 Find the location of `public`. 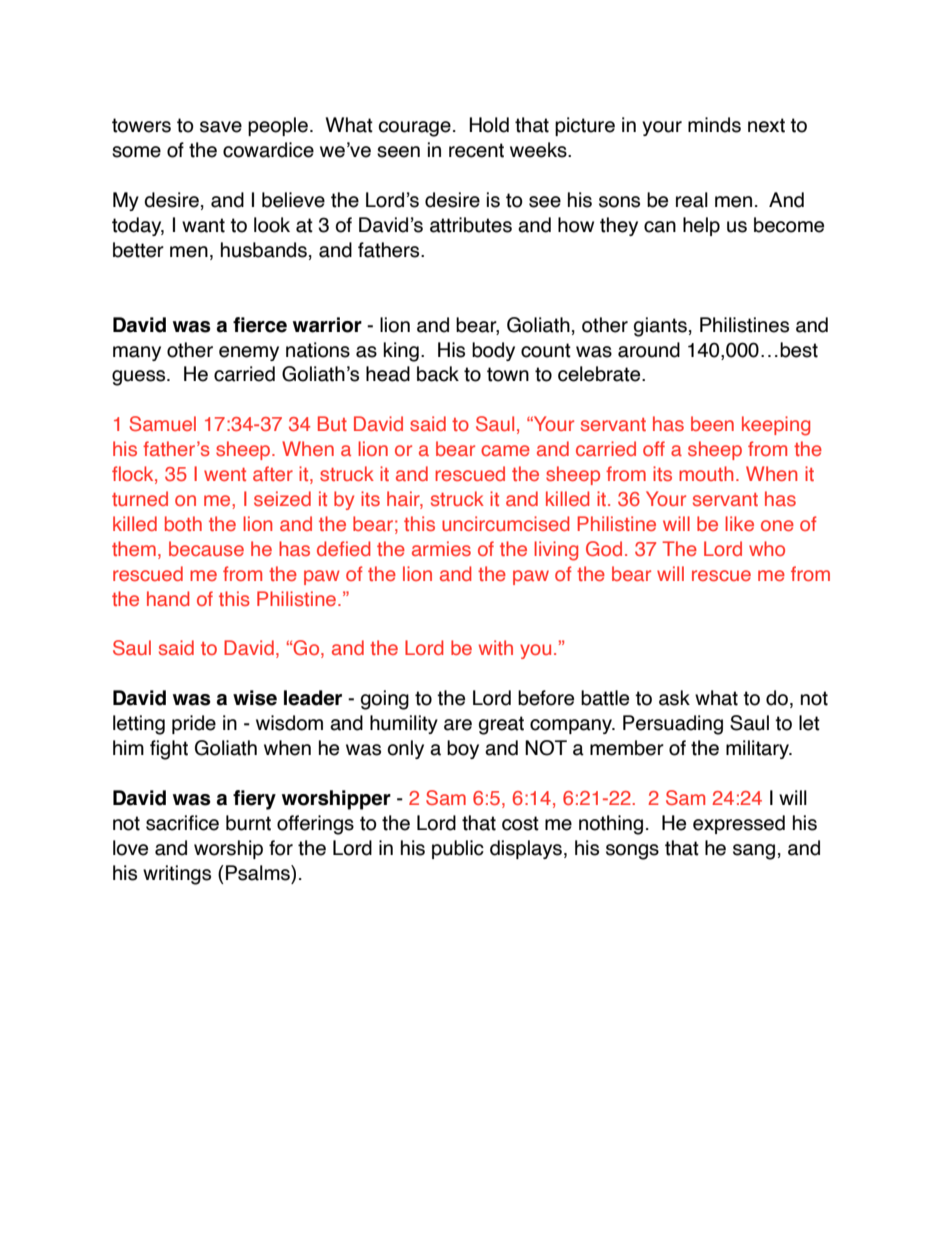

public is located at coordinates (458, 849).
